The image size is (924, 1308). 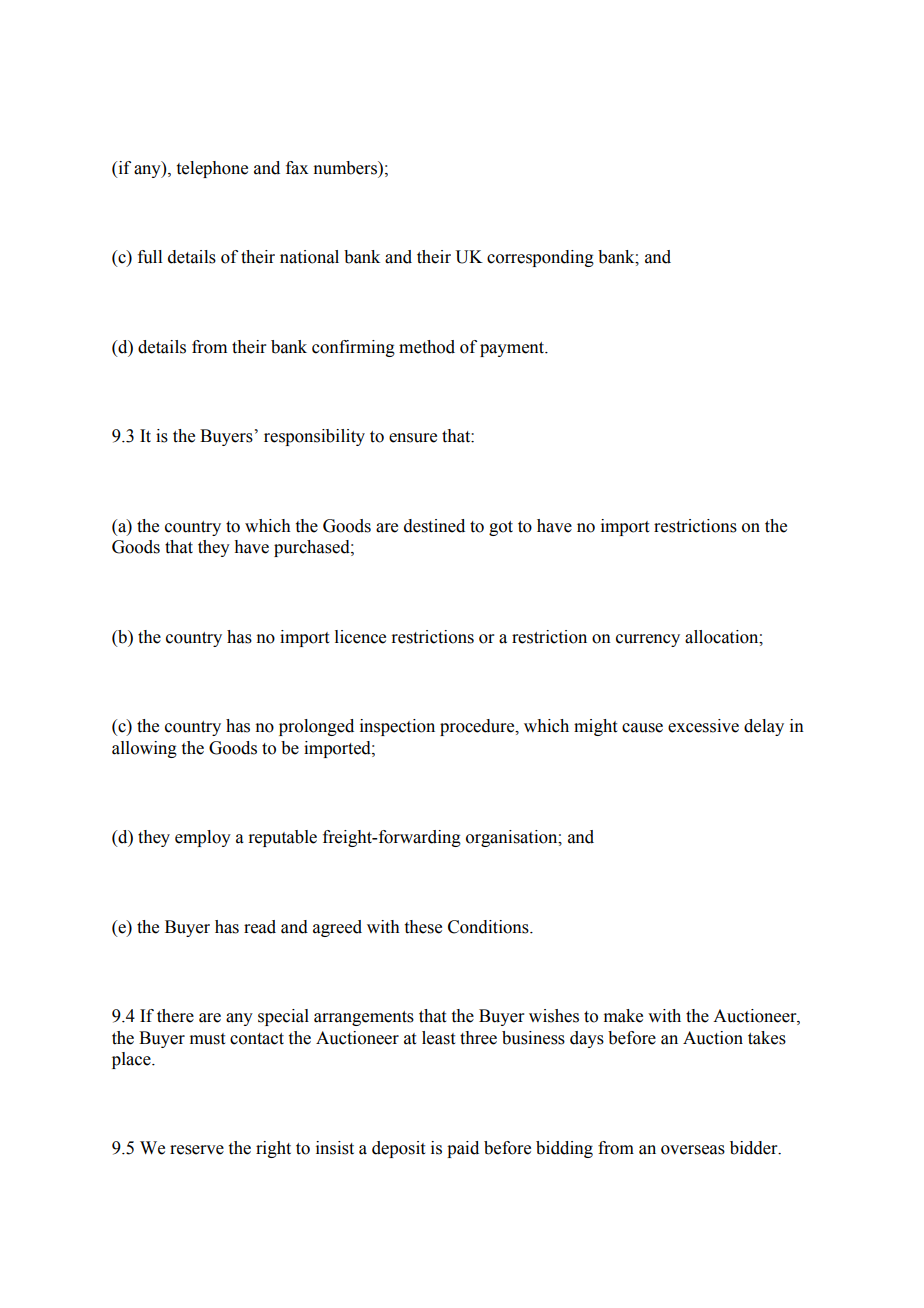 I want to click on paid, so click(x=463, y=1149).
